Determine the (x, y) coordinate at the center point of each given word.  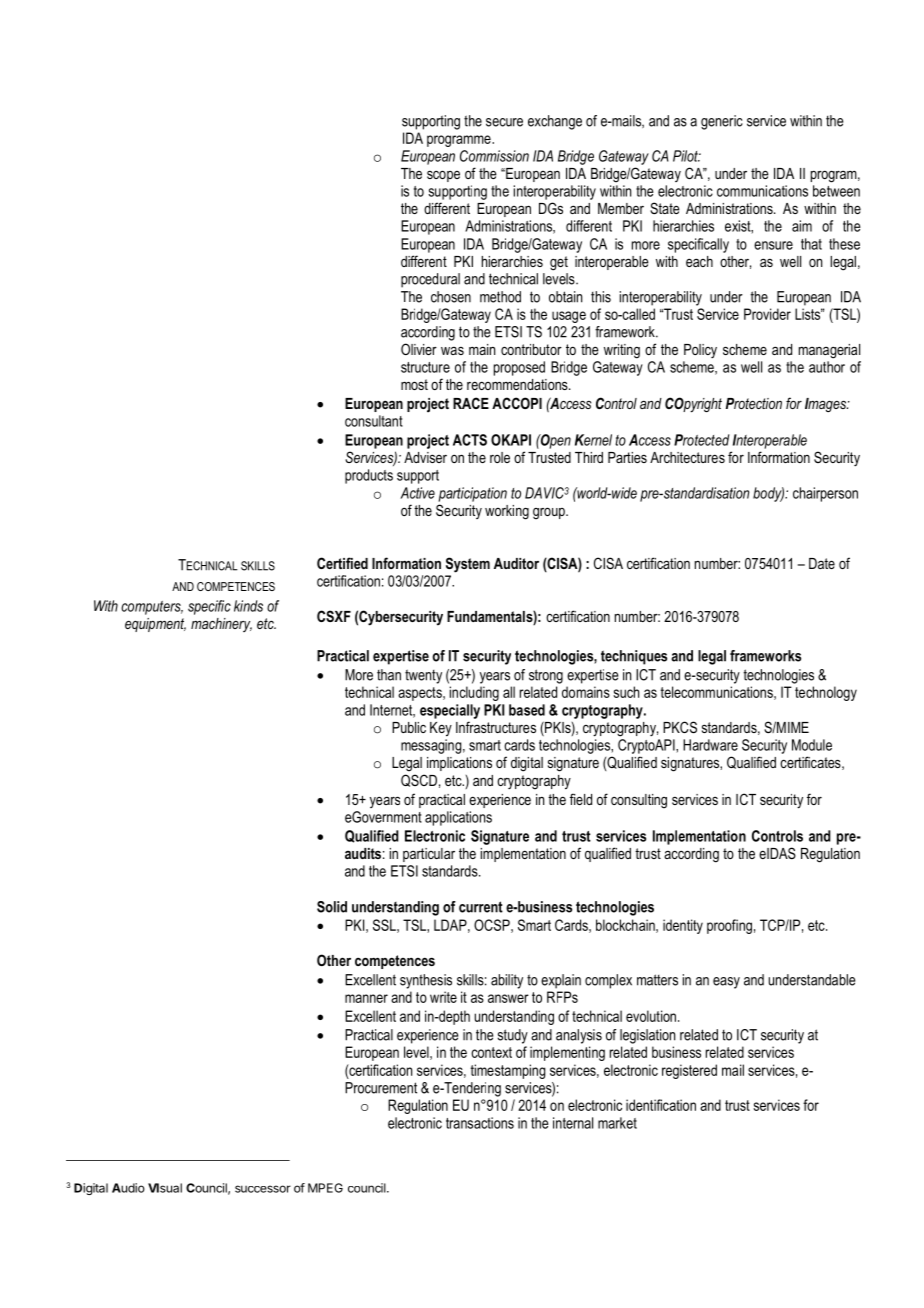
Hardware (710, 745)
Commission (494, 156)
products (369, 476)
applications (458, 818)
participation (472, 494)
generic (722, 122)
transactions (480, 1123)
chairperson (825, 494)
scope (443, 176)
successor (263, 1189)
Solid (332, 907)
